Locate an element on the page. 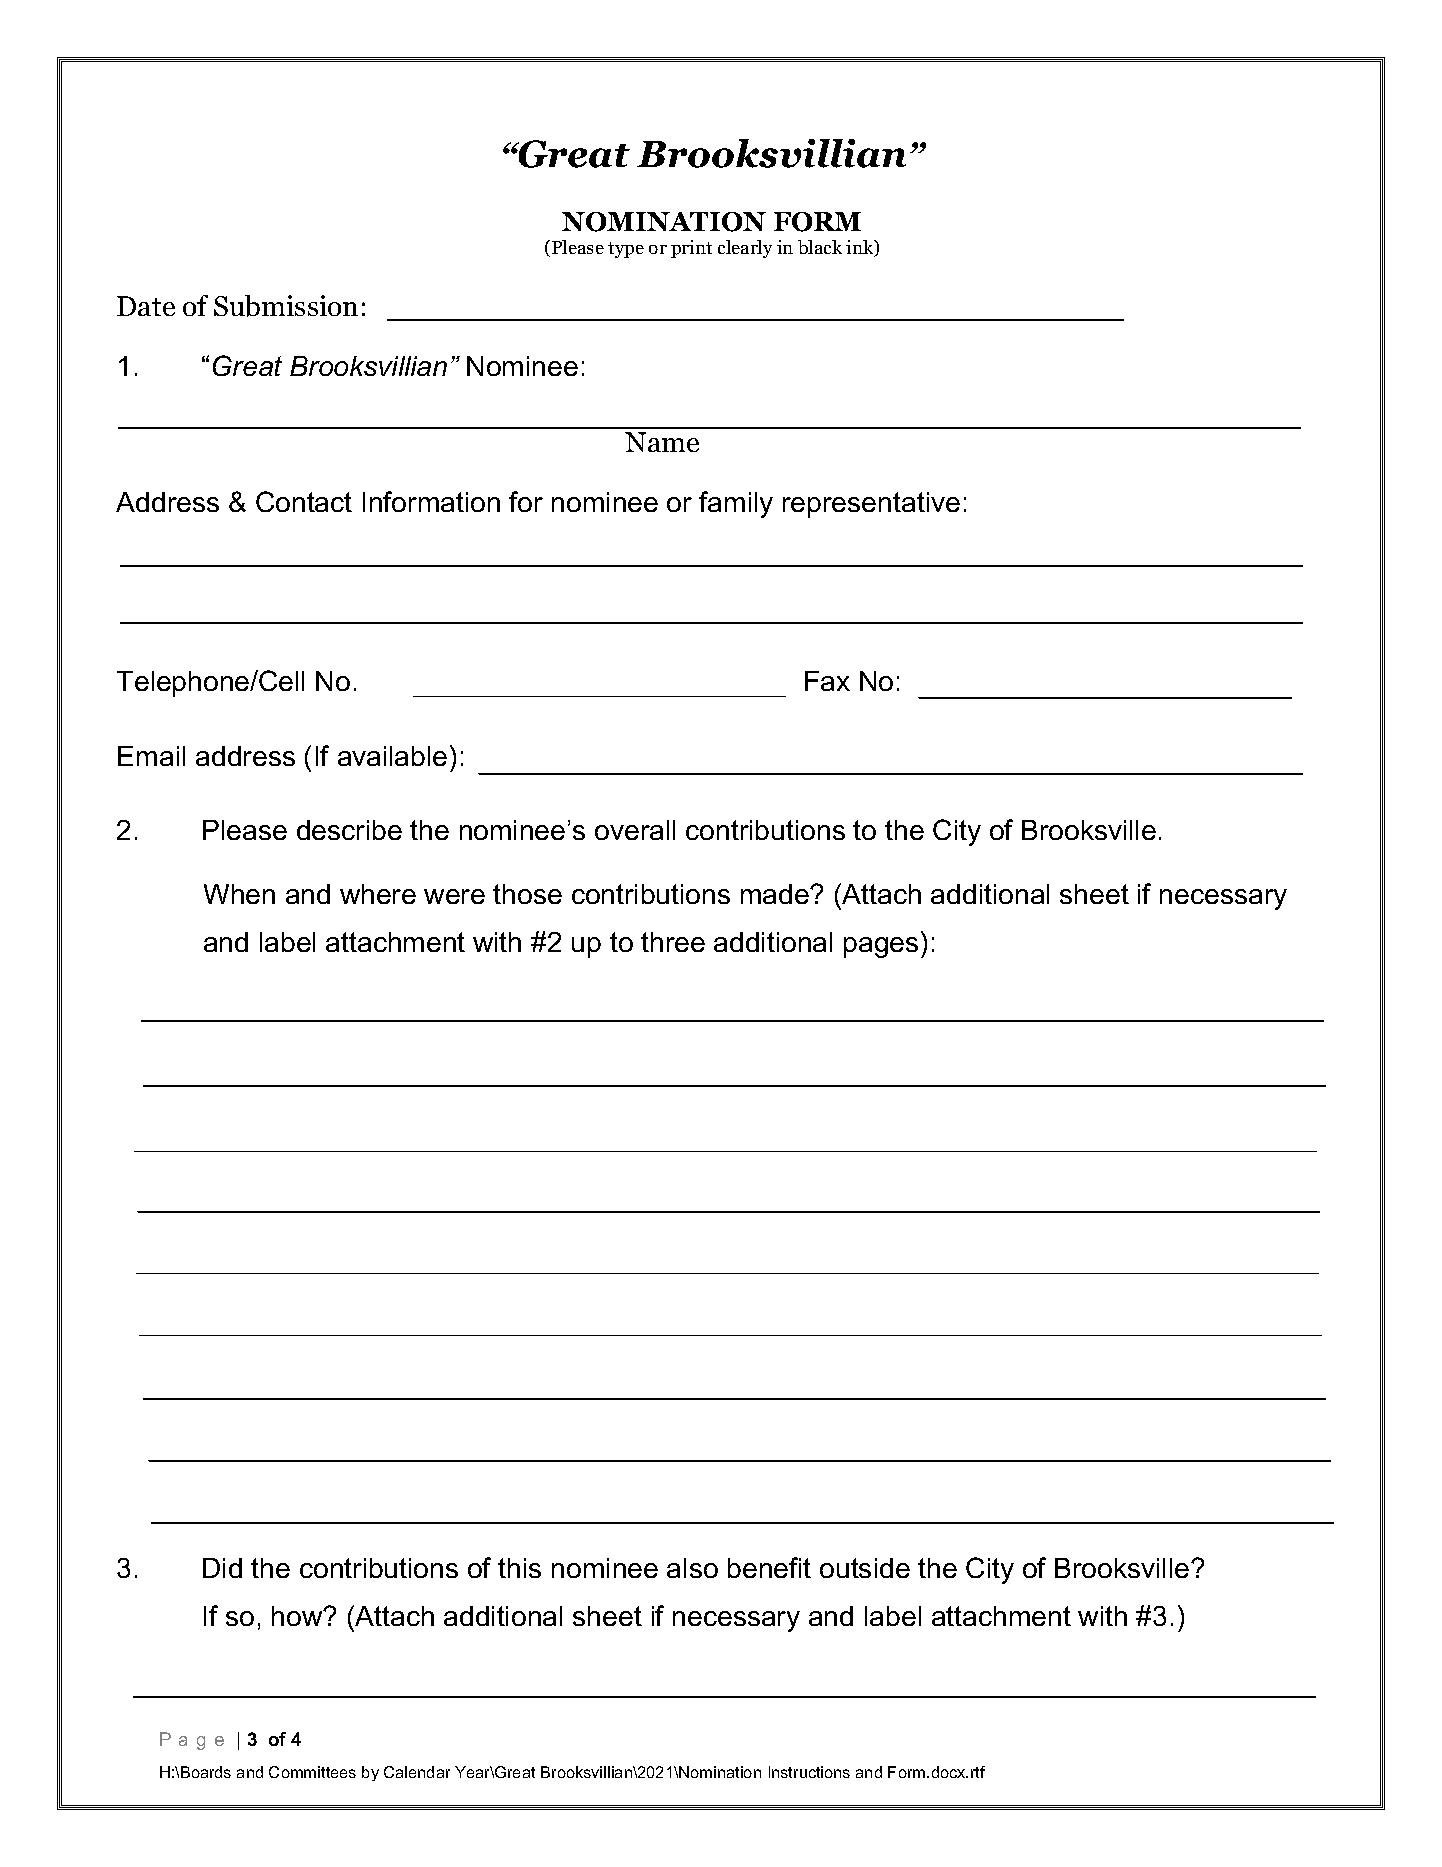  made is located at coordinates (776, 894).
